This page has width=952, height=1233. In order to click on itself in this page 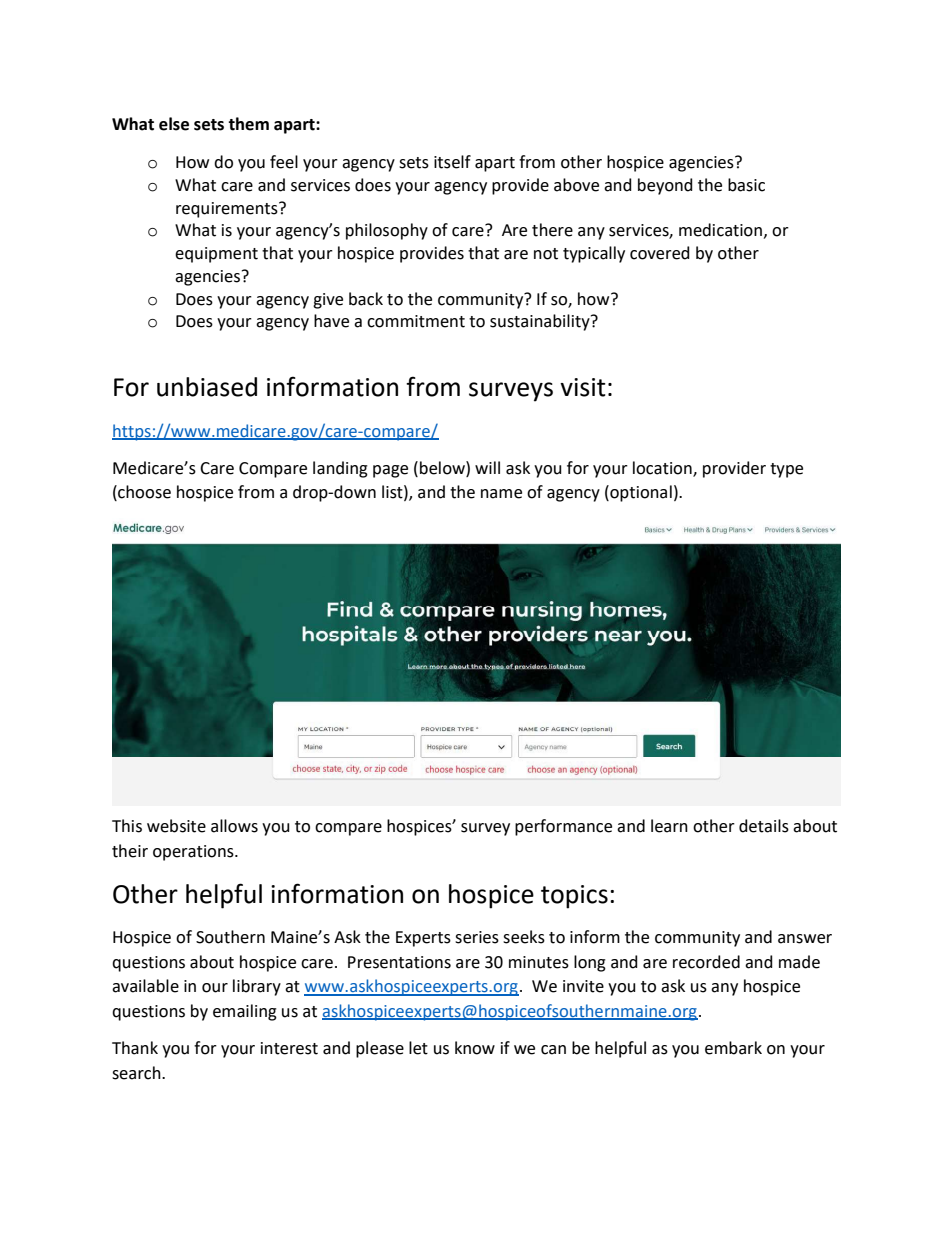, I will do `click(452, 162)`.
